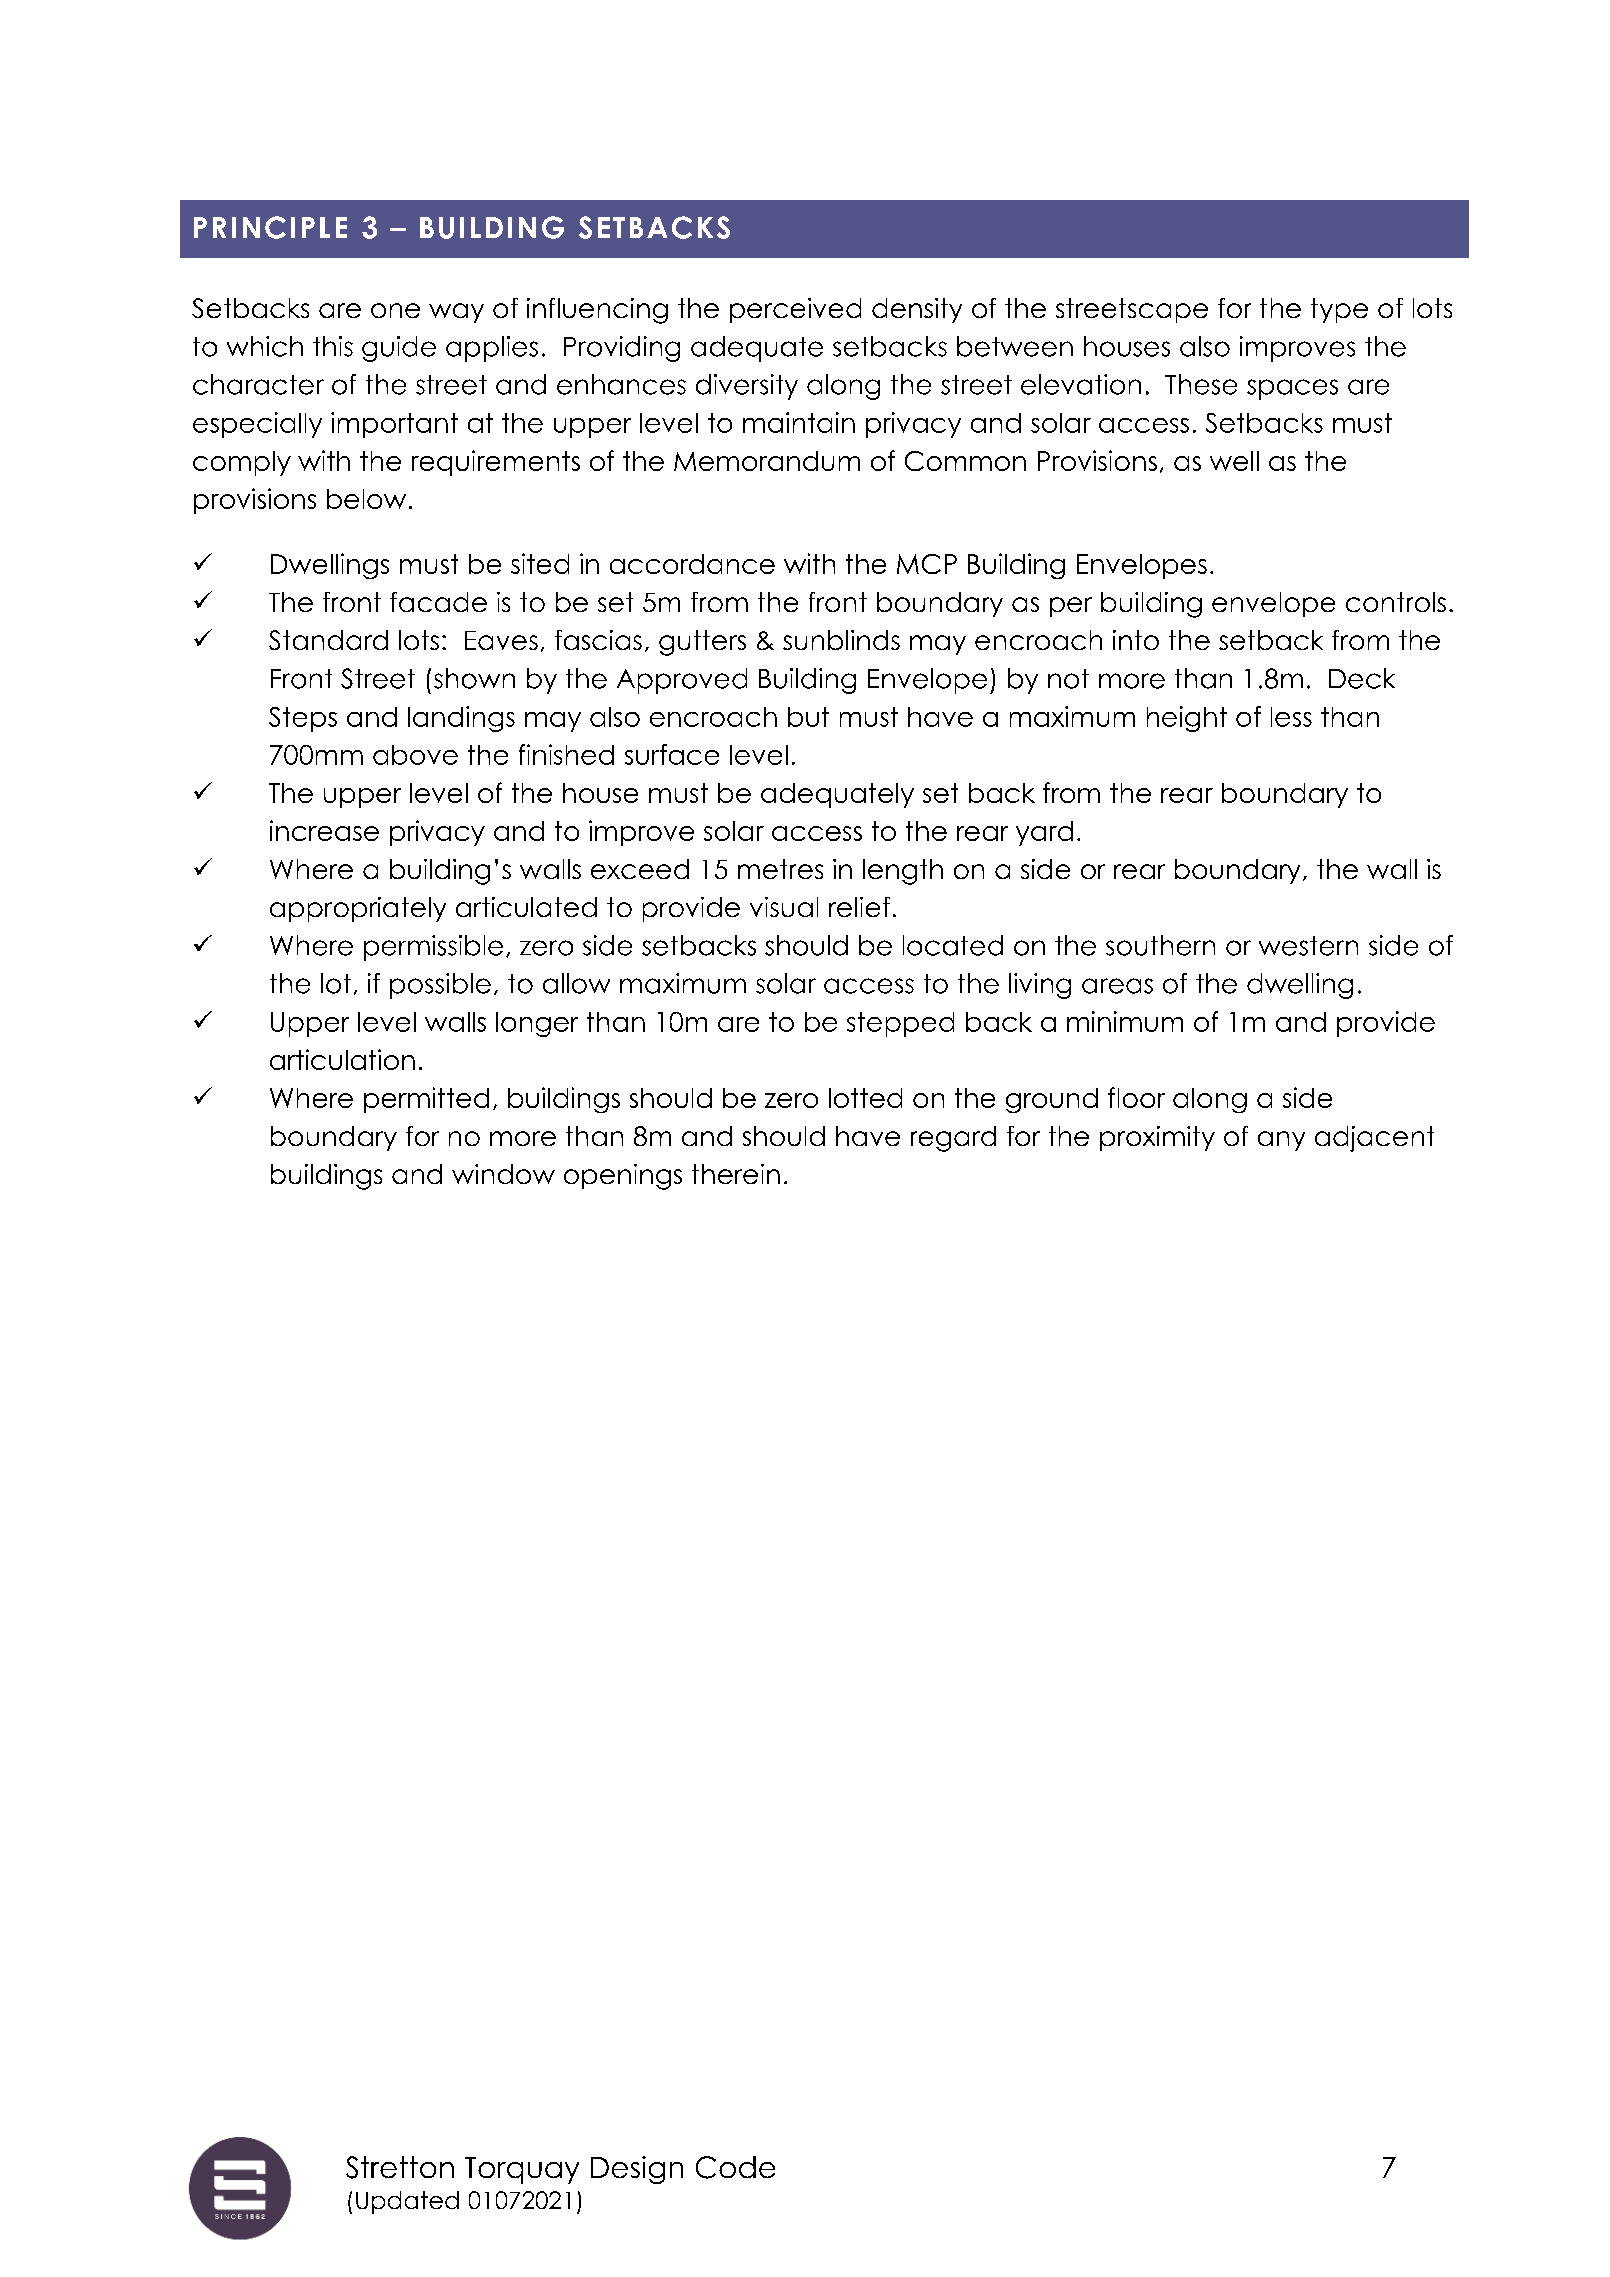 The height and width of the image is (2277, 1610). Describe the element at coordinates (407, 2202) in the image. I see `Updated` at that location.
